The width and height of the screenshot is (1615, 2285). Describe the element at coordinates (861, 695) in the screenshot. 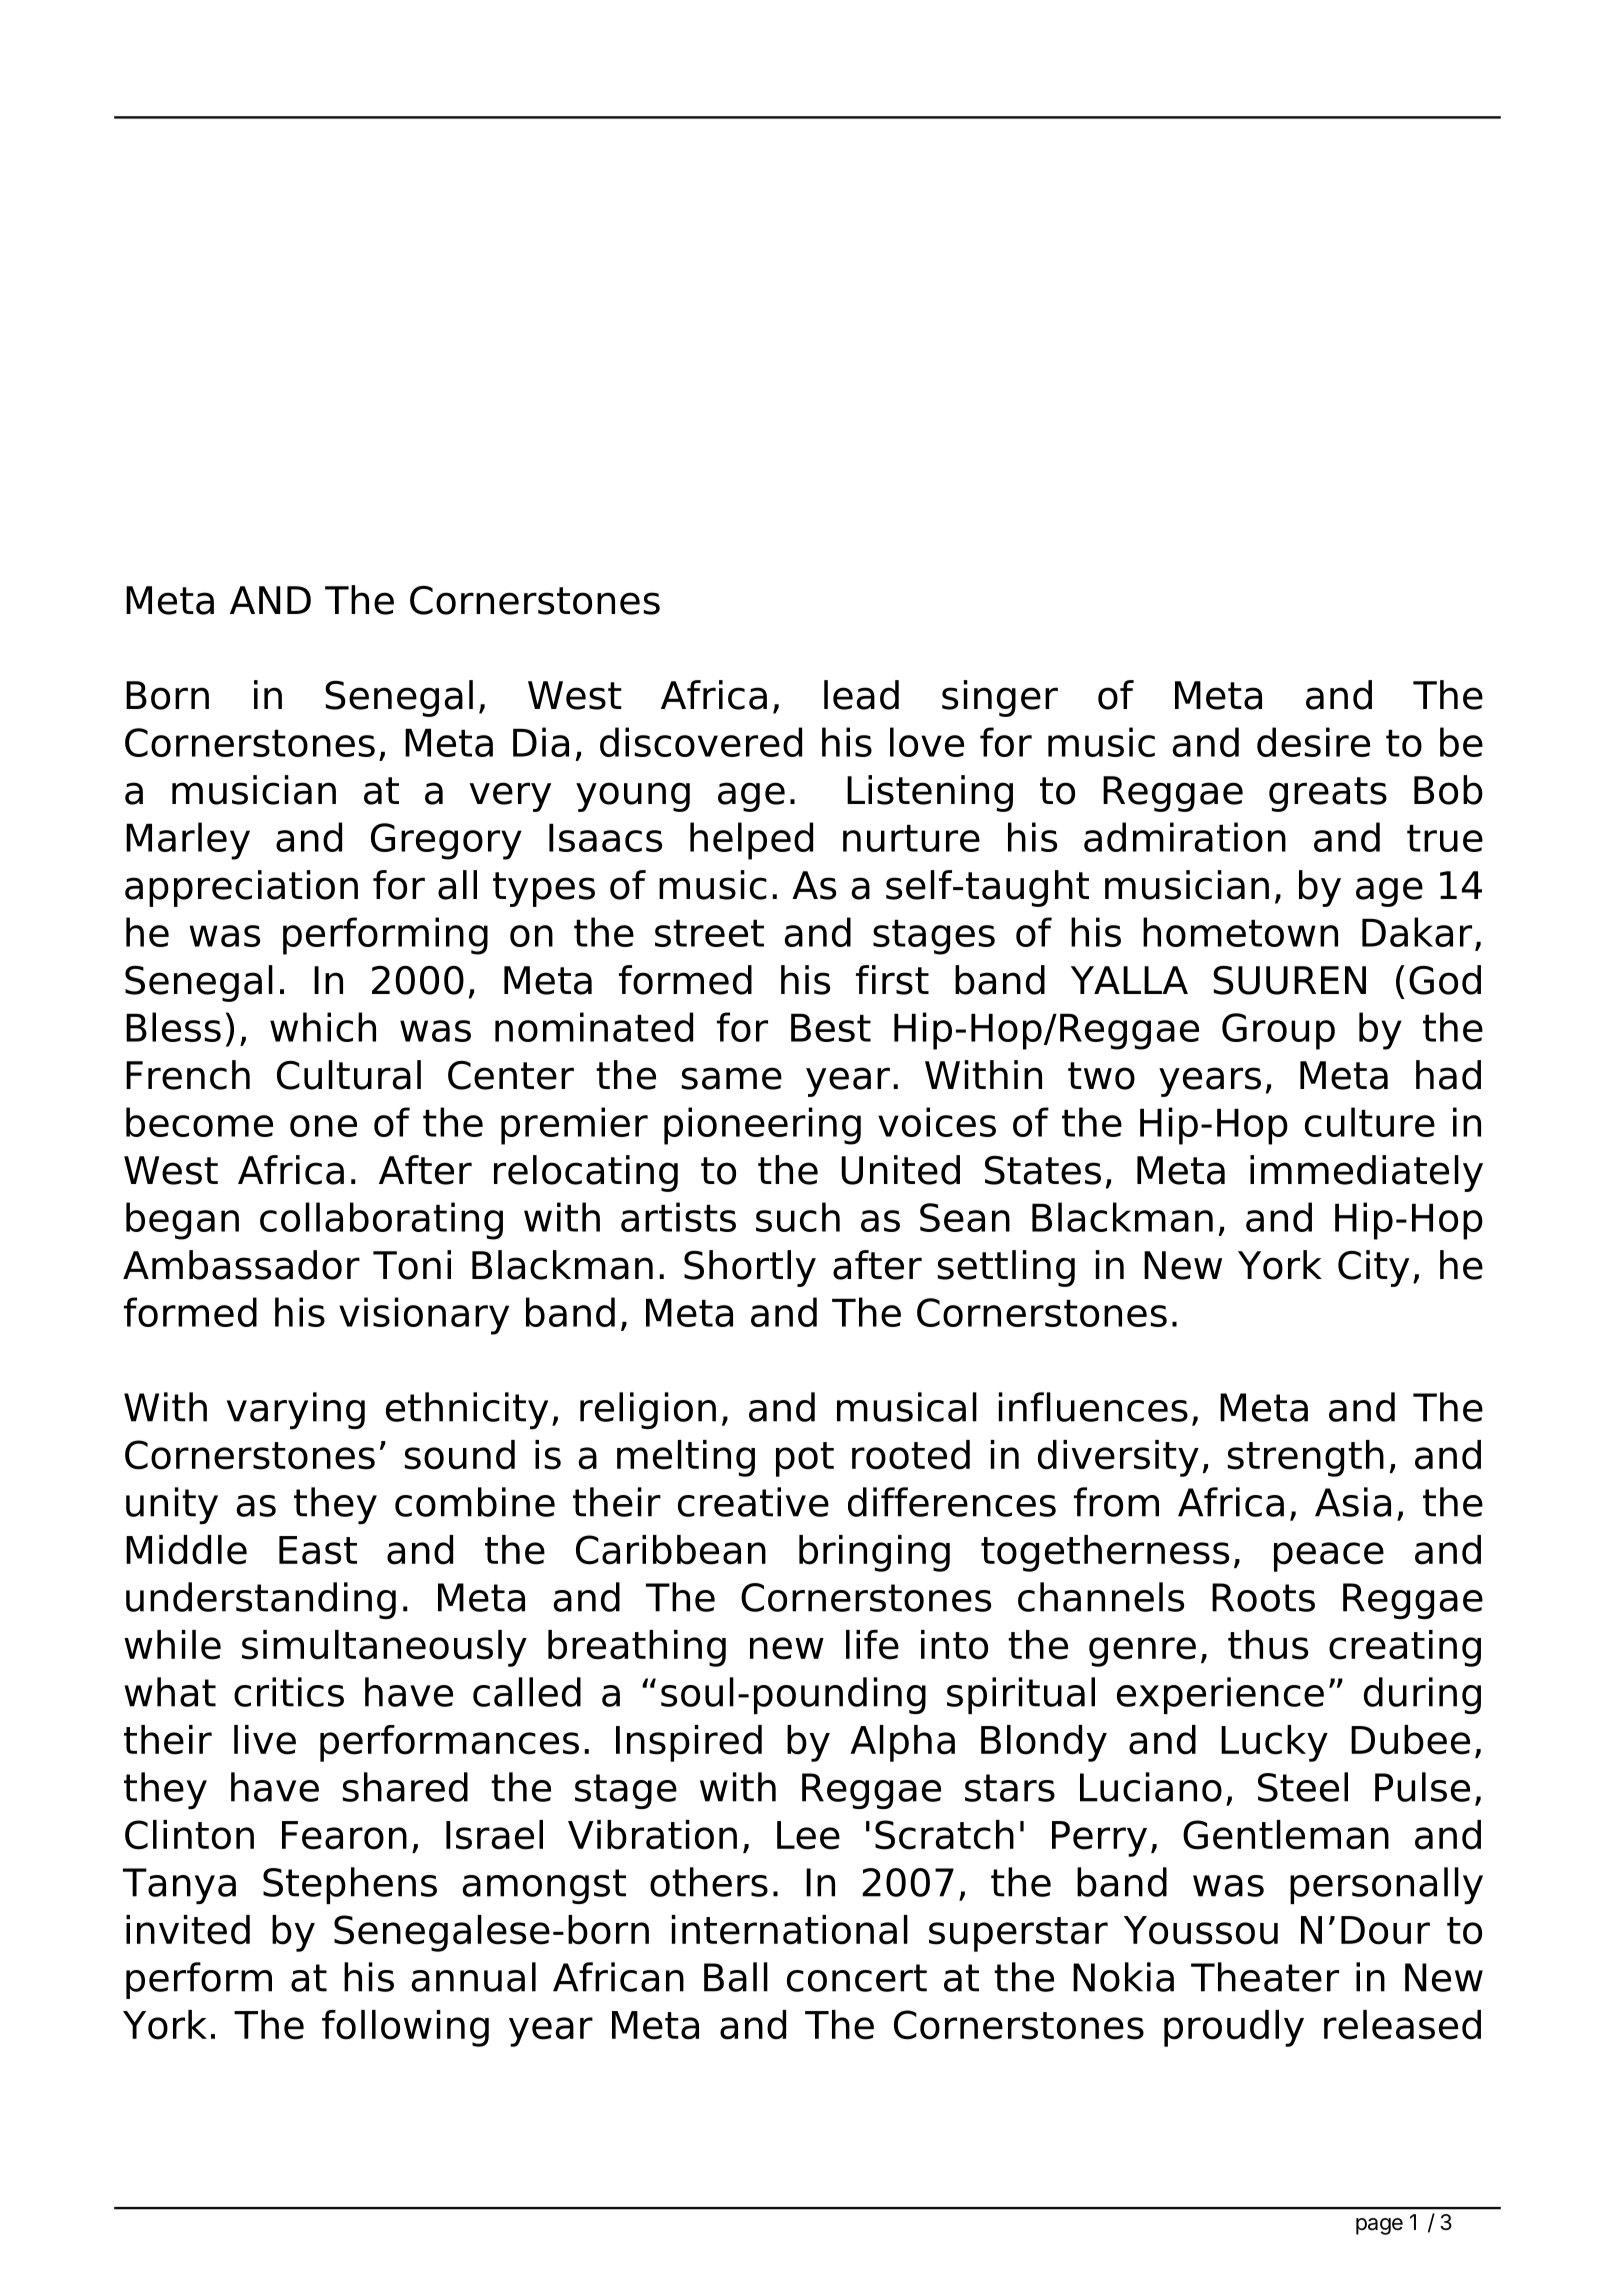

I see `lead` at that location.
